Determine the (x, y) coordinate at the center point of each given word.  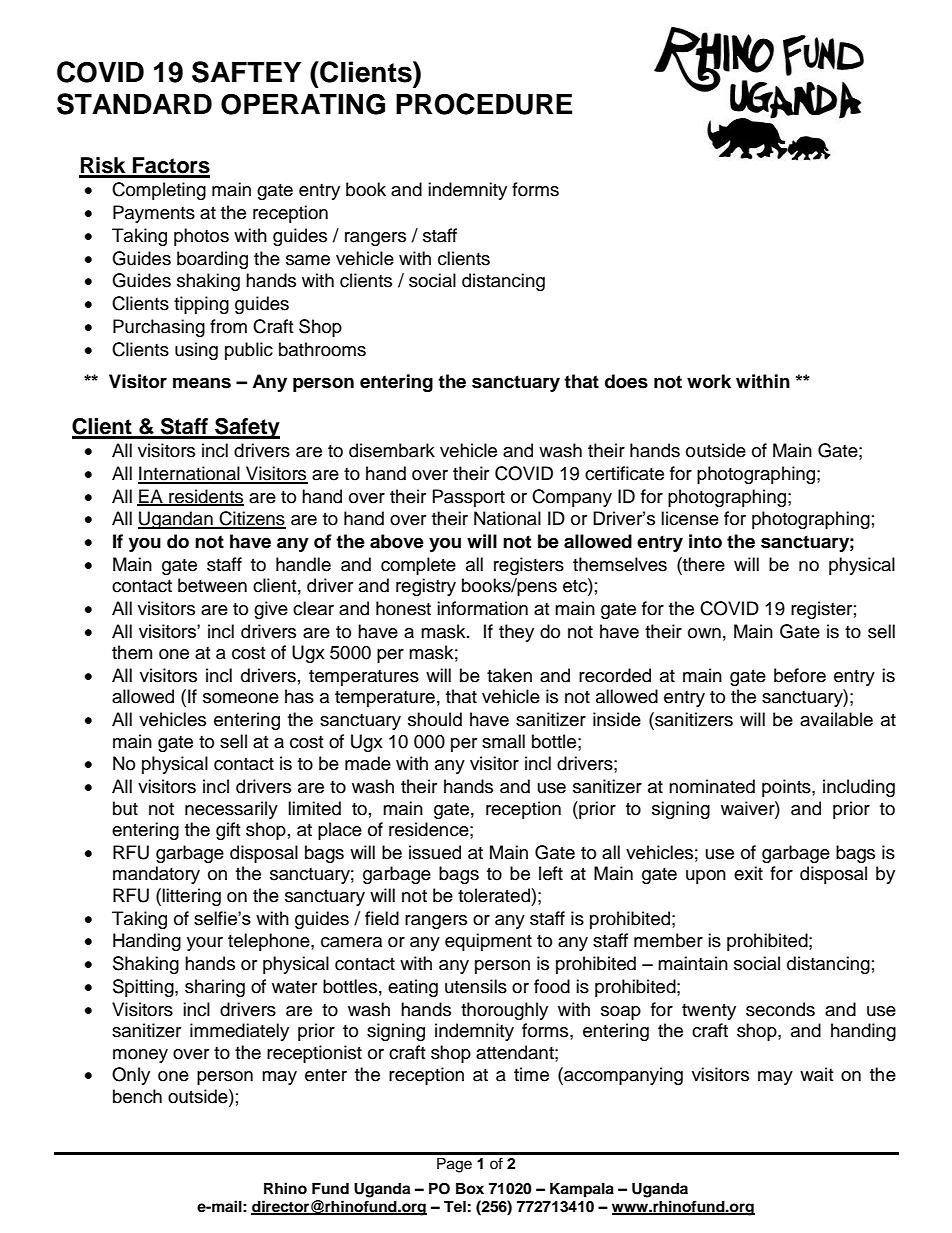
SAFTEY (246, 72)
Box (470, 1188)
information (482, 608)
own (704, 633)
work (709, 381)
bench (137, 1096)
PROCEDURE (484, 104)
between (212, 585)
